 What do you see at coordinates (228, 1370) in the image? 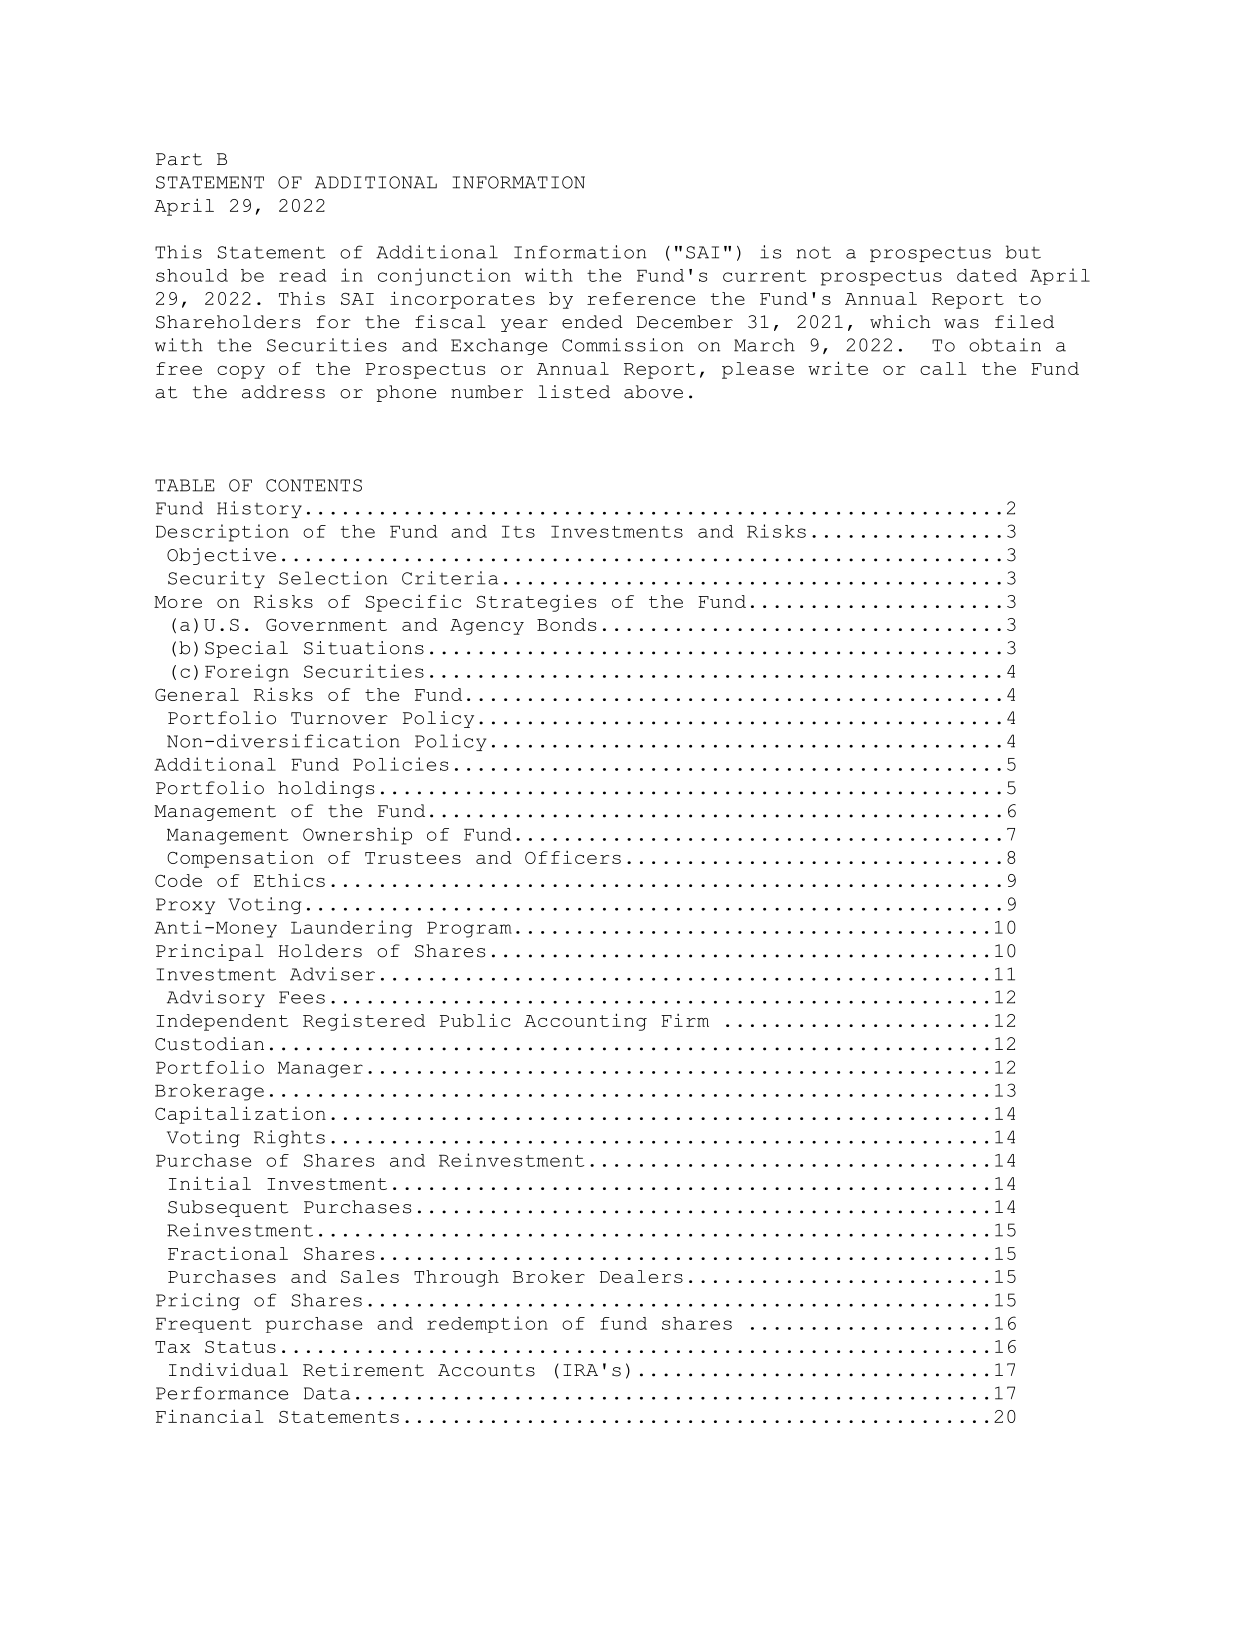
I see `Individual` at bounding box center [228, 1370].
